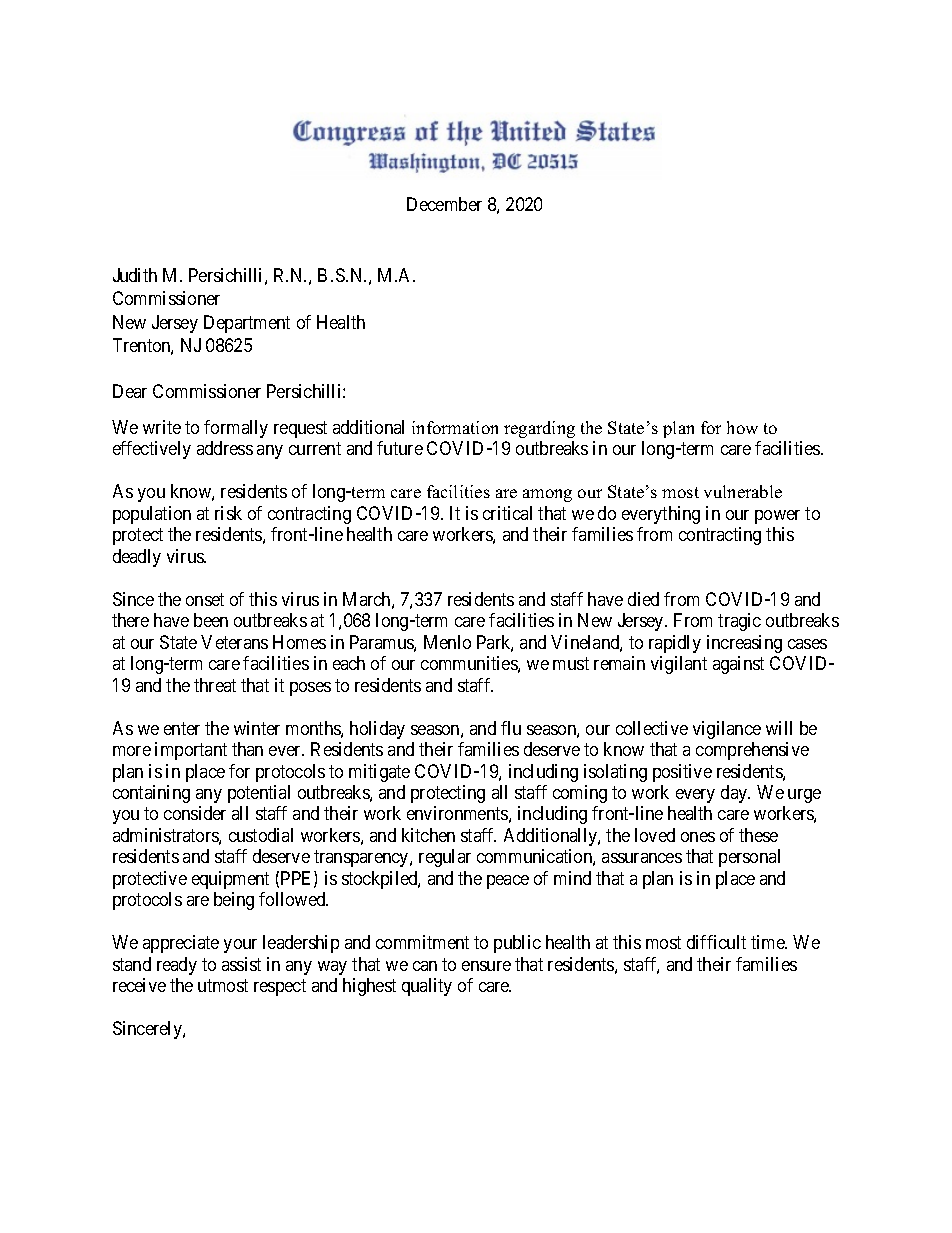  What do you see at coordinates (486, 966) in the page?
I see `ensure` at bounding box center [486, 966].
